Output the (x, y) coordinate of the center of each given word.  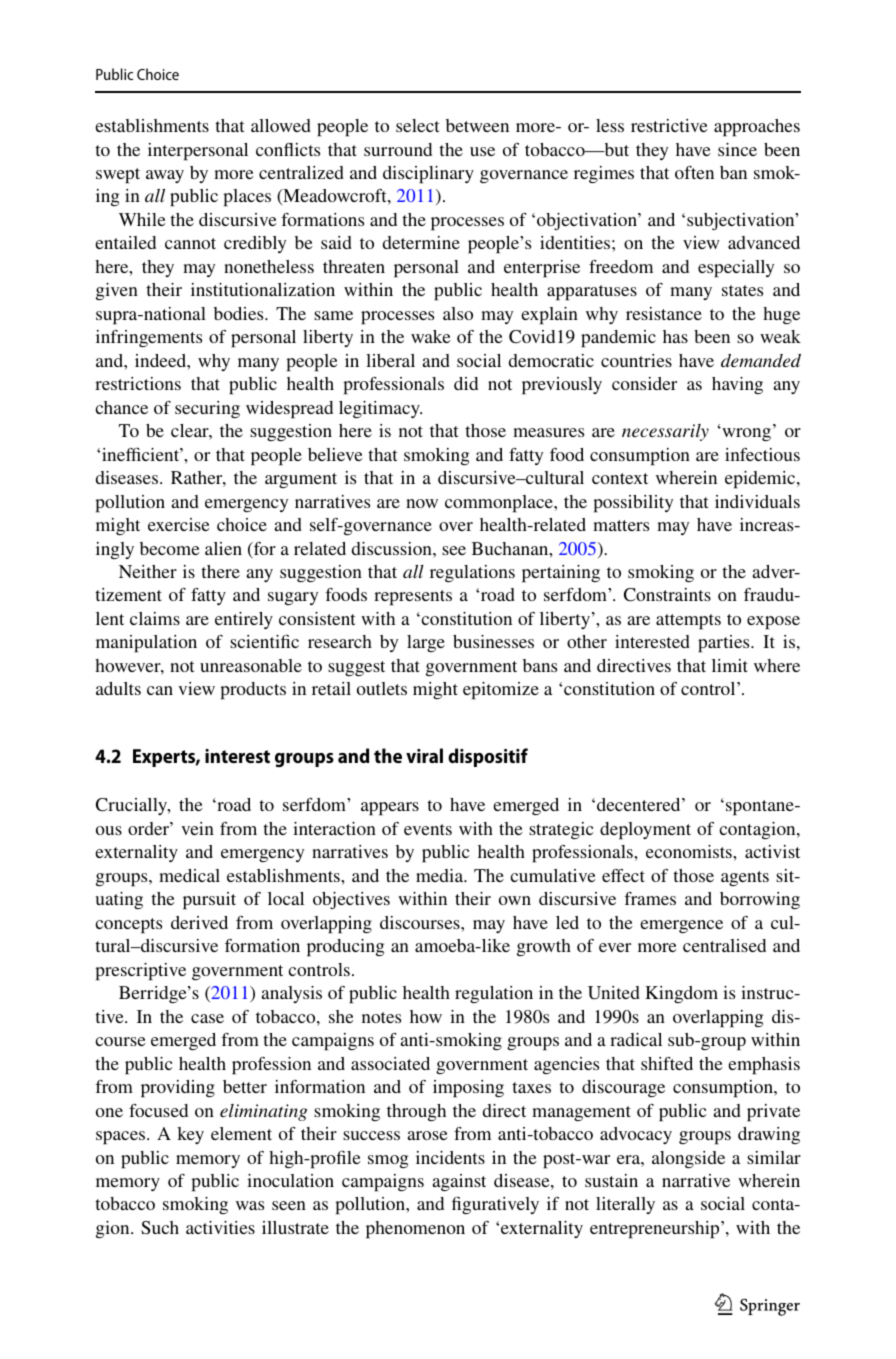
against (459, 1182)
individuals (757, 501)
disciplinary (428, 175)
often (694, 172)
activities (220, 1227)
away (165, 176)
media (441, 875)
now (422, 503)
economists (690, 851)
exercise (179, 524)
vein (197, 828)
